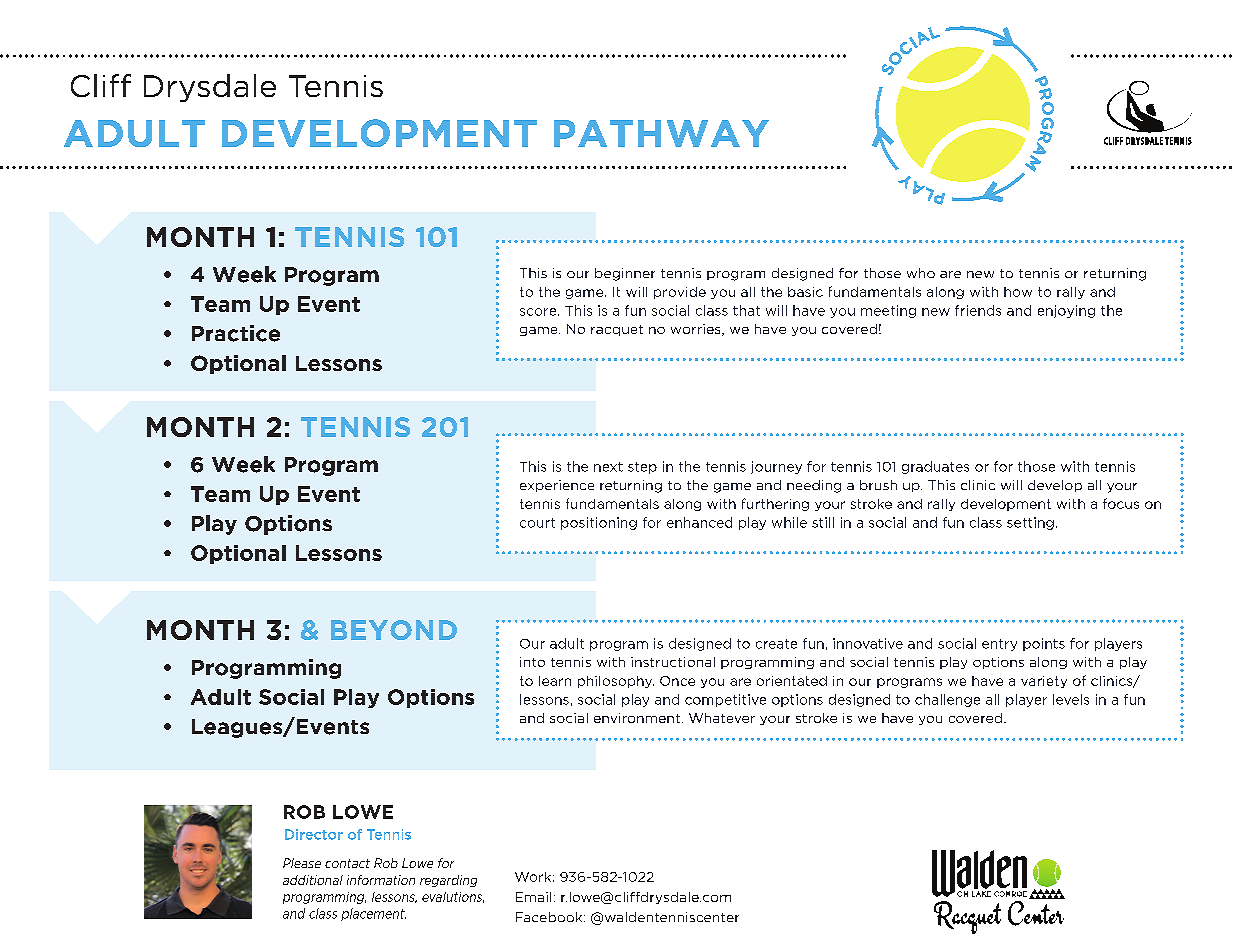 Image resolution: width=1233 pixels, height=952 pixels. Describe the element at coordinates (978, 310) in the document. I see `friends` at that location.
